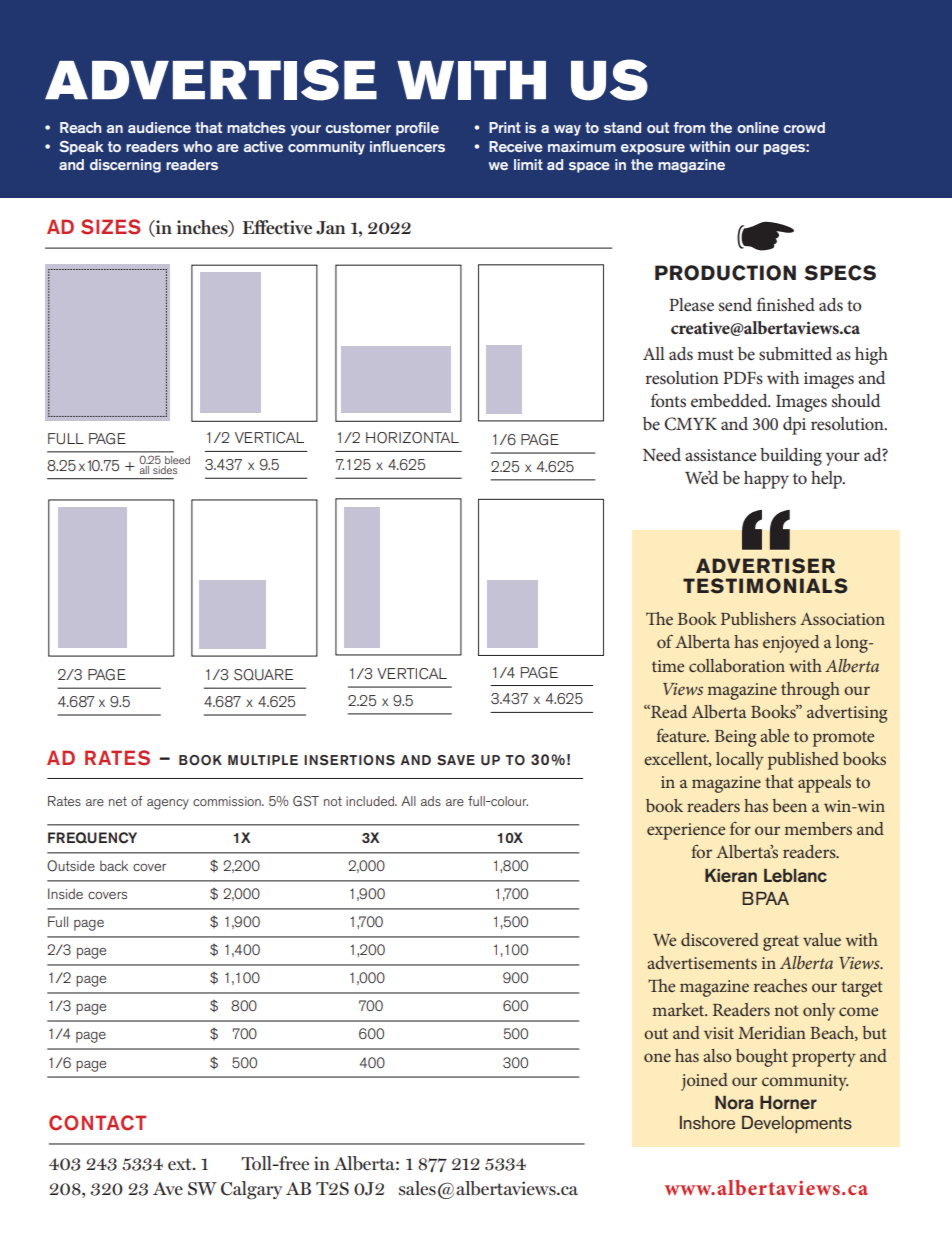  I want to click on discerning, so click(125, 166).
